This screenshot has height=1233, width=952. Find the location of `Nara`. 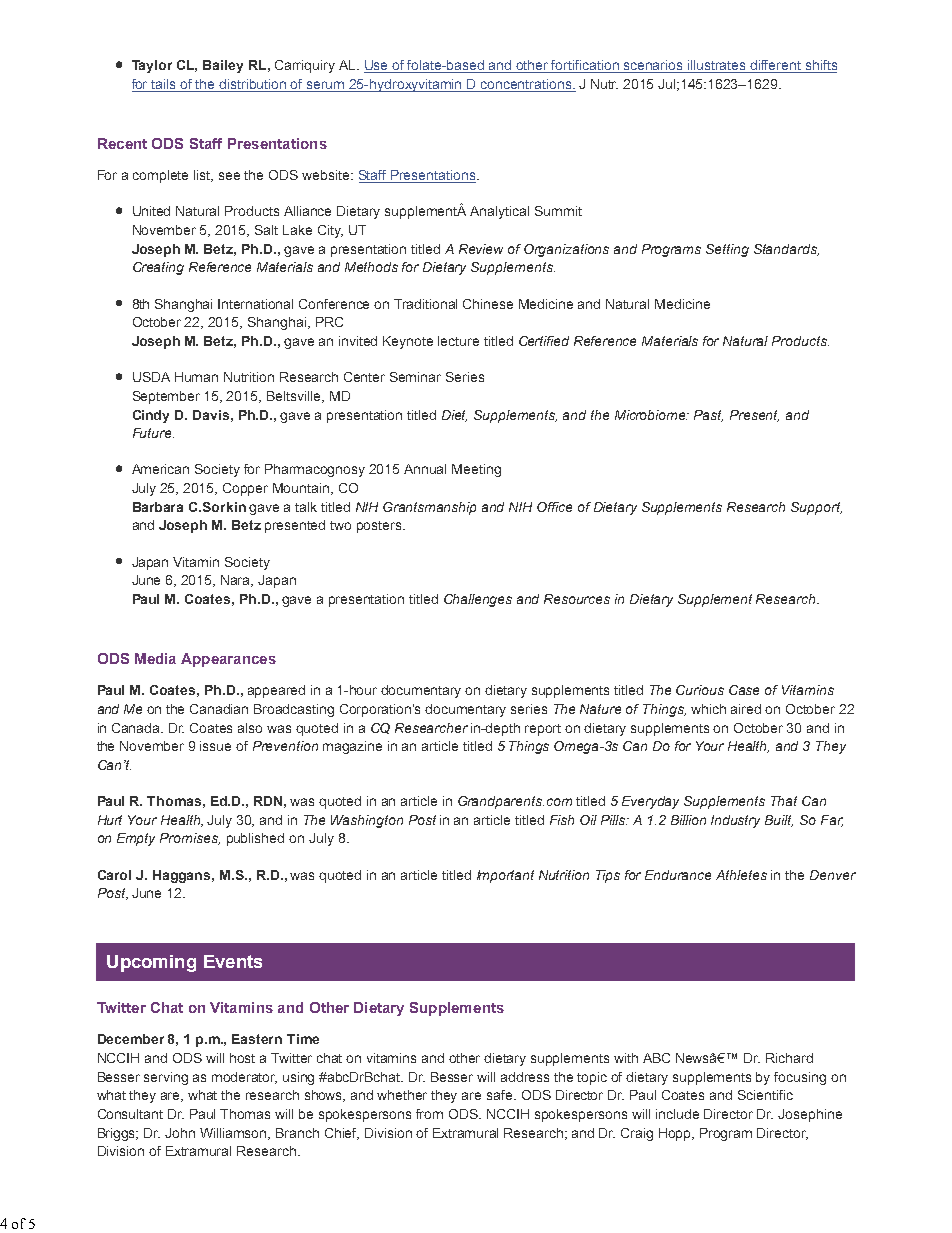

Nara is located at coordinates (237, 581).
